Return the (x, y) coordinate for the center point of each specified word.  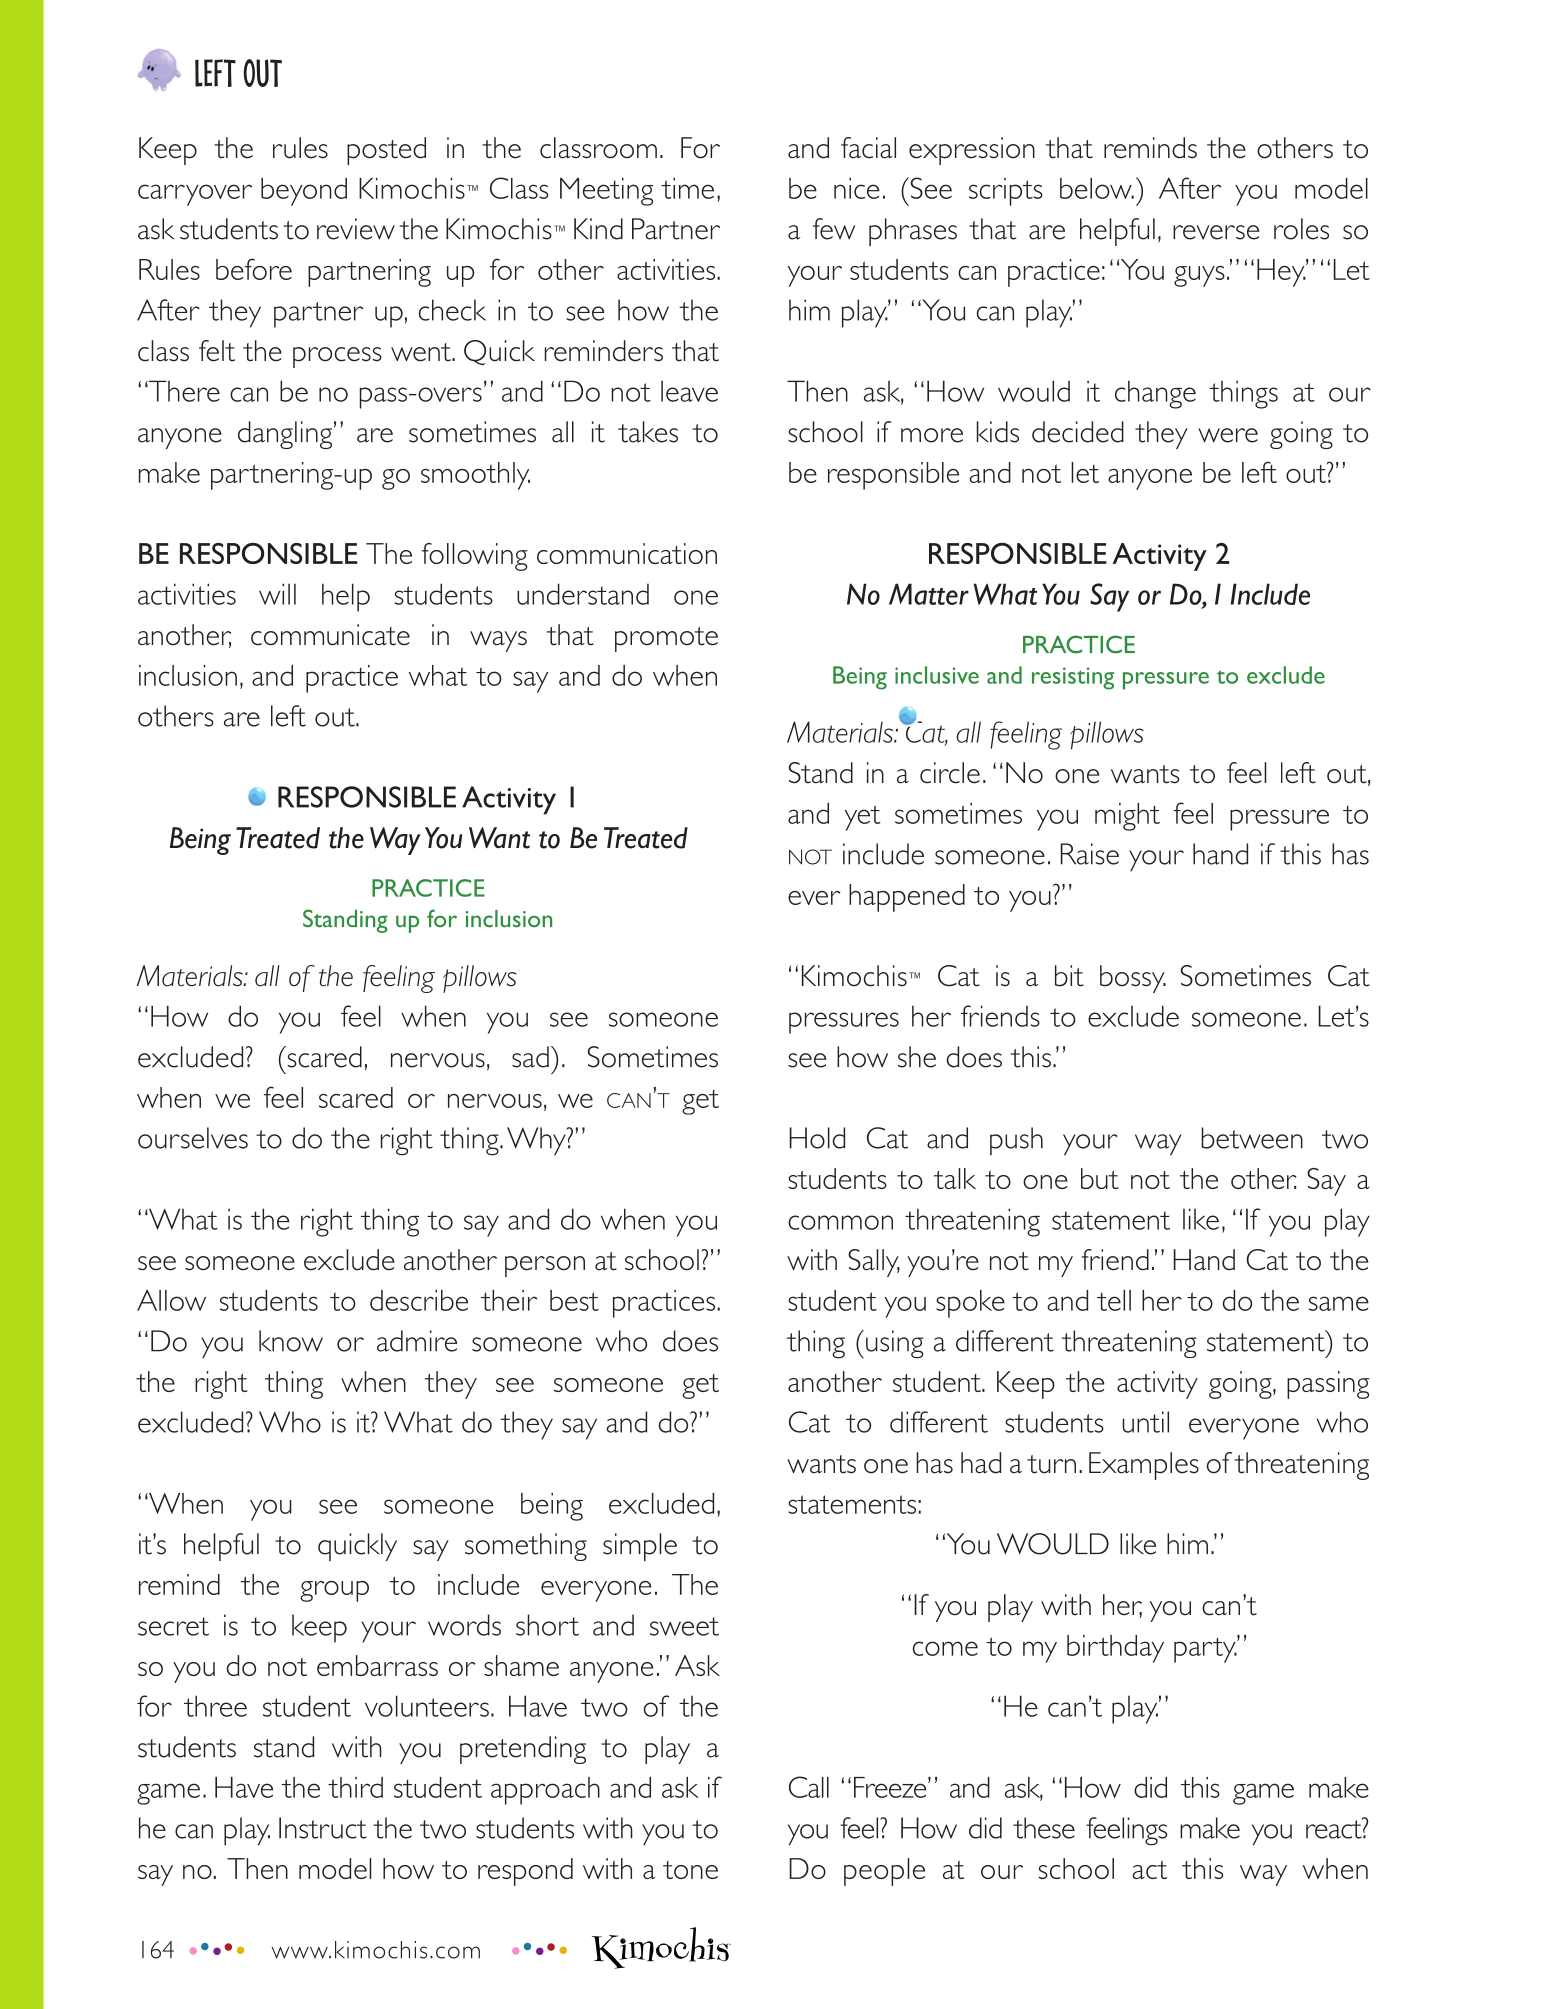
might (1127, 817)
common (840, 1222)
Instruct (323, 1828)
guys (1199, 276)
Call (809, 1787)
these (1044, 1828)
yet (863, 818)
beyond (304, 192)
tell (1114, 1300)
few (834, 229)
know (291, 1341)
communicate (330, 635)
